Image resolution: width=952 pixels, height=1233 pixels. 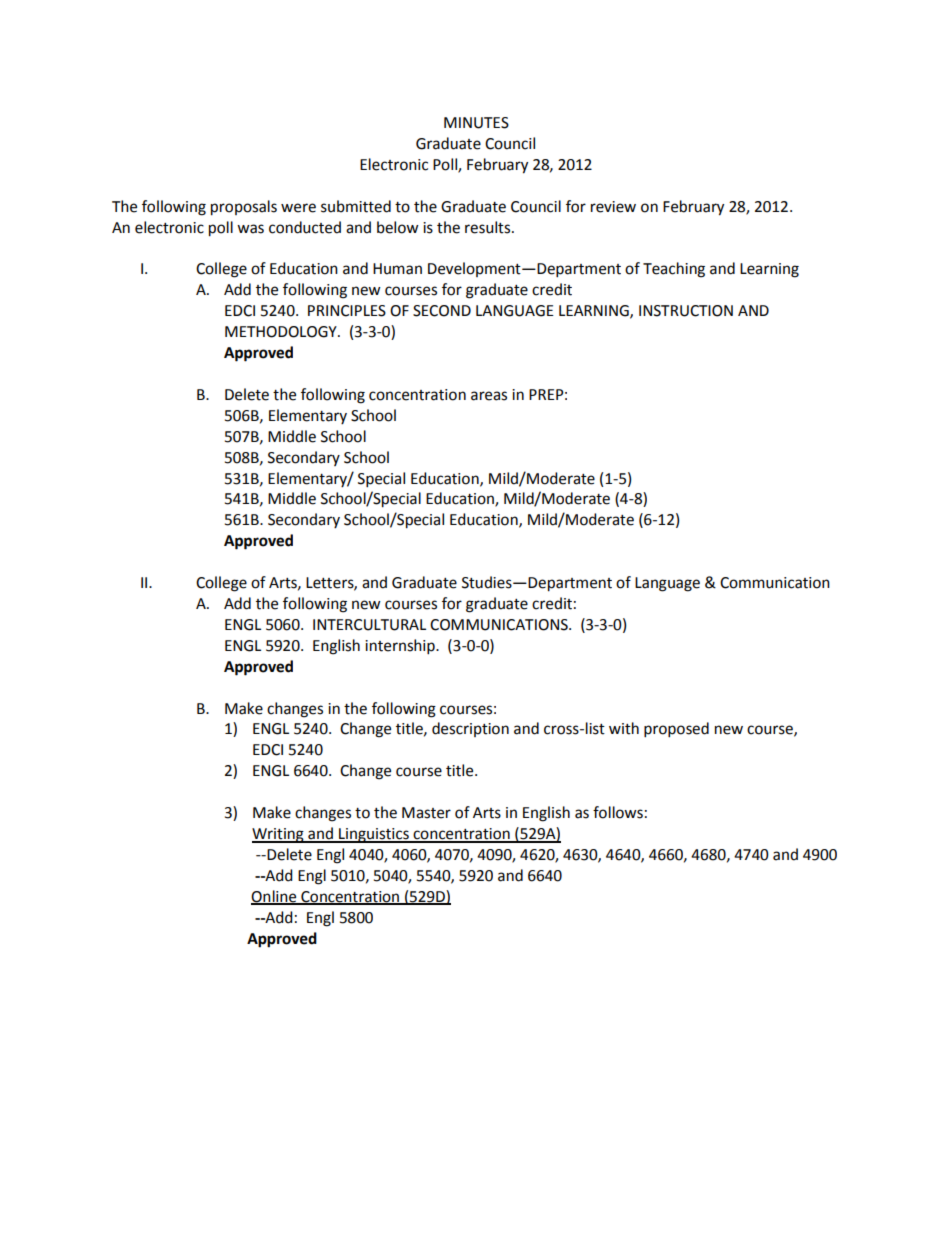 What do you see at coordinates (426, 813) in the image?
I see `Master` at bounding box center [426, 813].
